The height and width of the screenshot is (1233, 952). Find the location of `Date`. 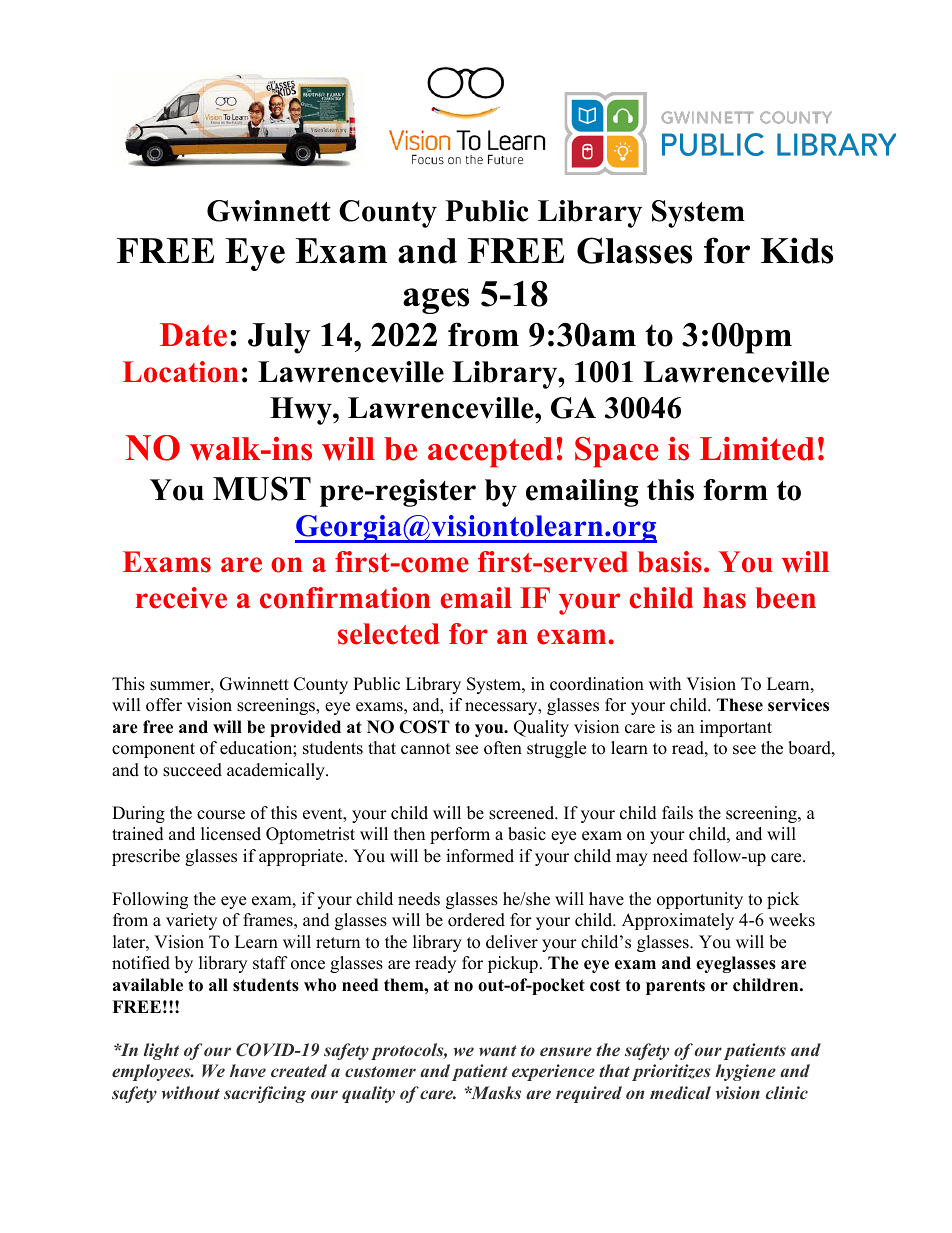

Date is located at coordinates (193, 335).
